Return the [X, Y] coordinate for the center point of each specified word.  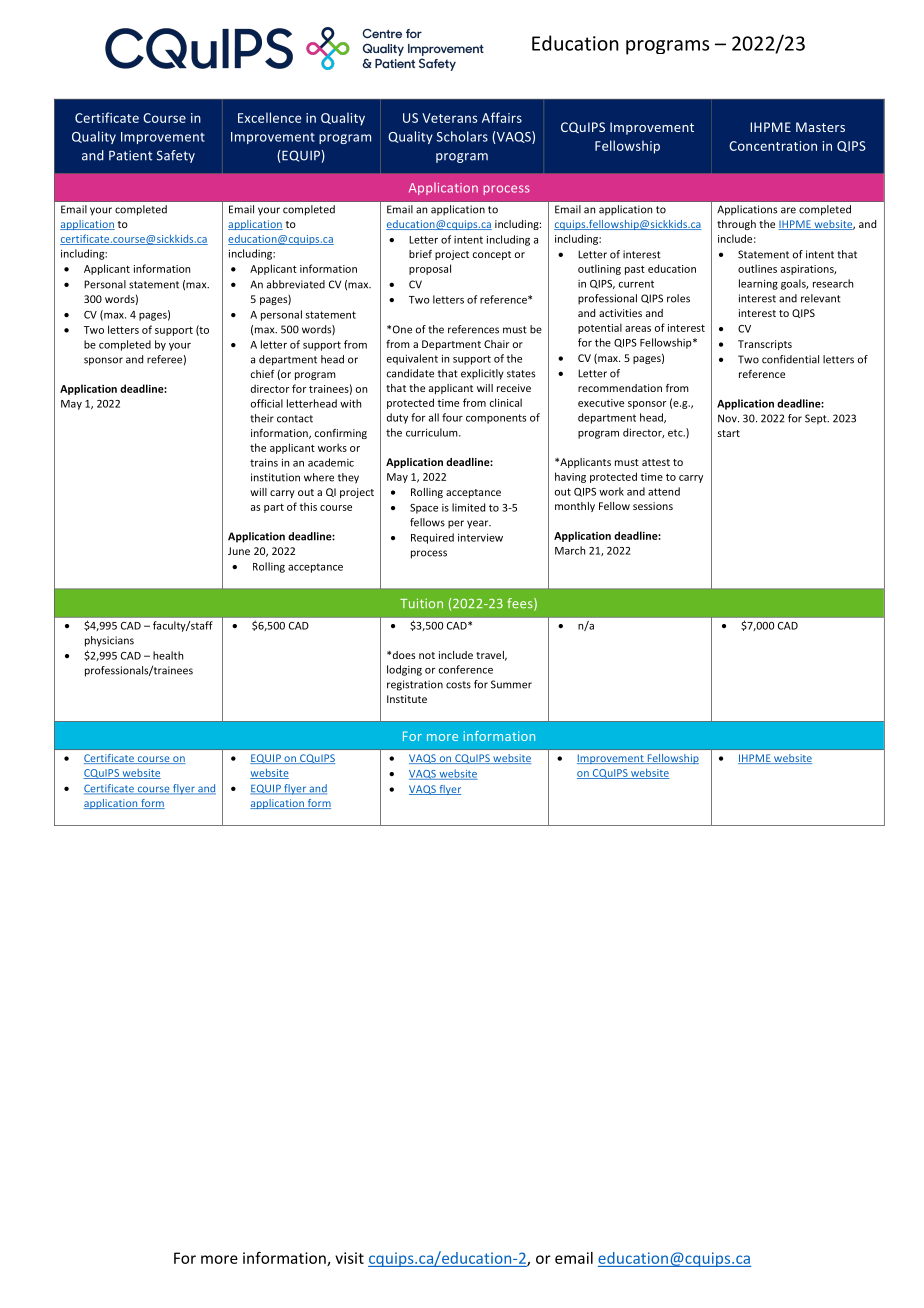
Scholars [462, 136]
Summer [511, 684]
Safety [176, 156]
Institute [407, 699]
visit [349, 1258]
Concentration [773, 146]
